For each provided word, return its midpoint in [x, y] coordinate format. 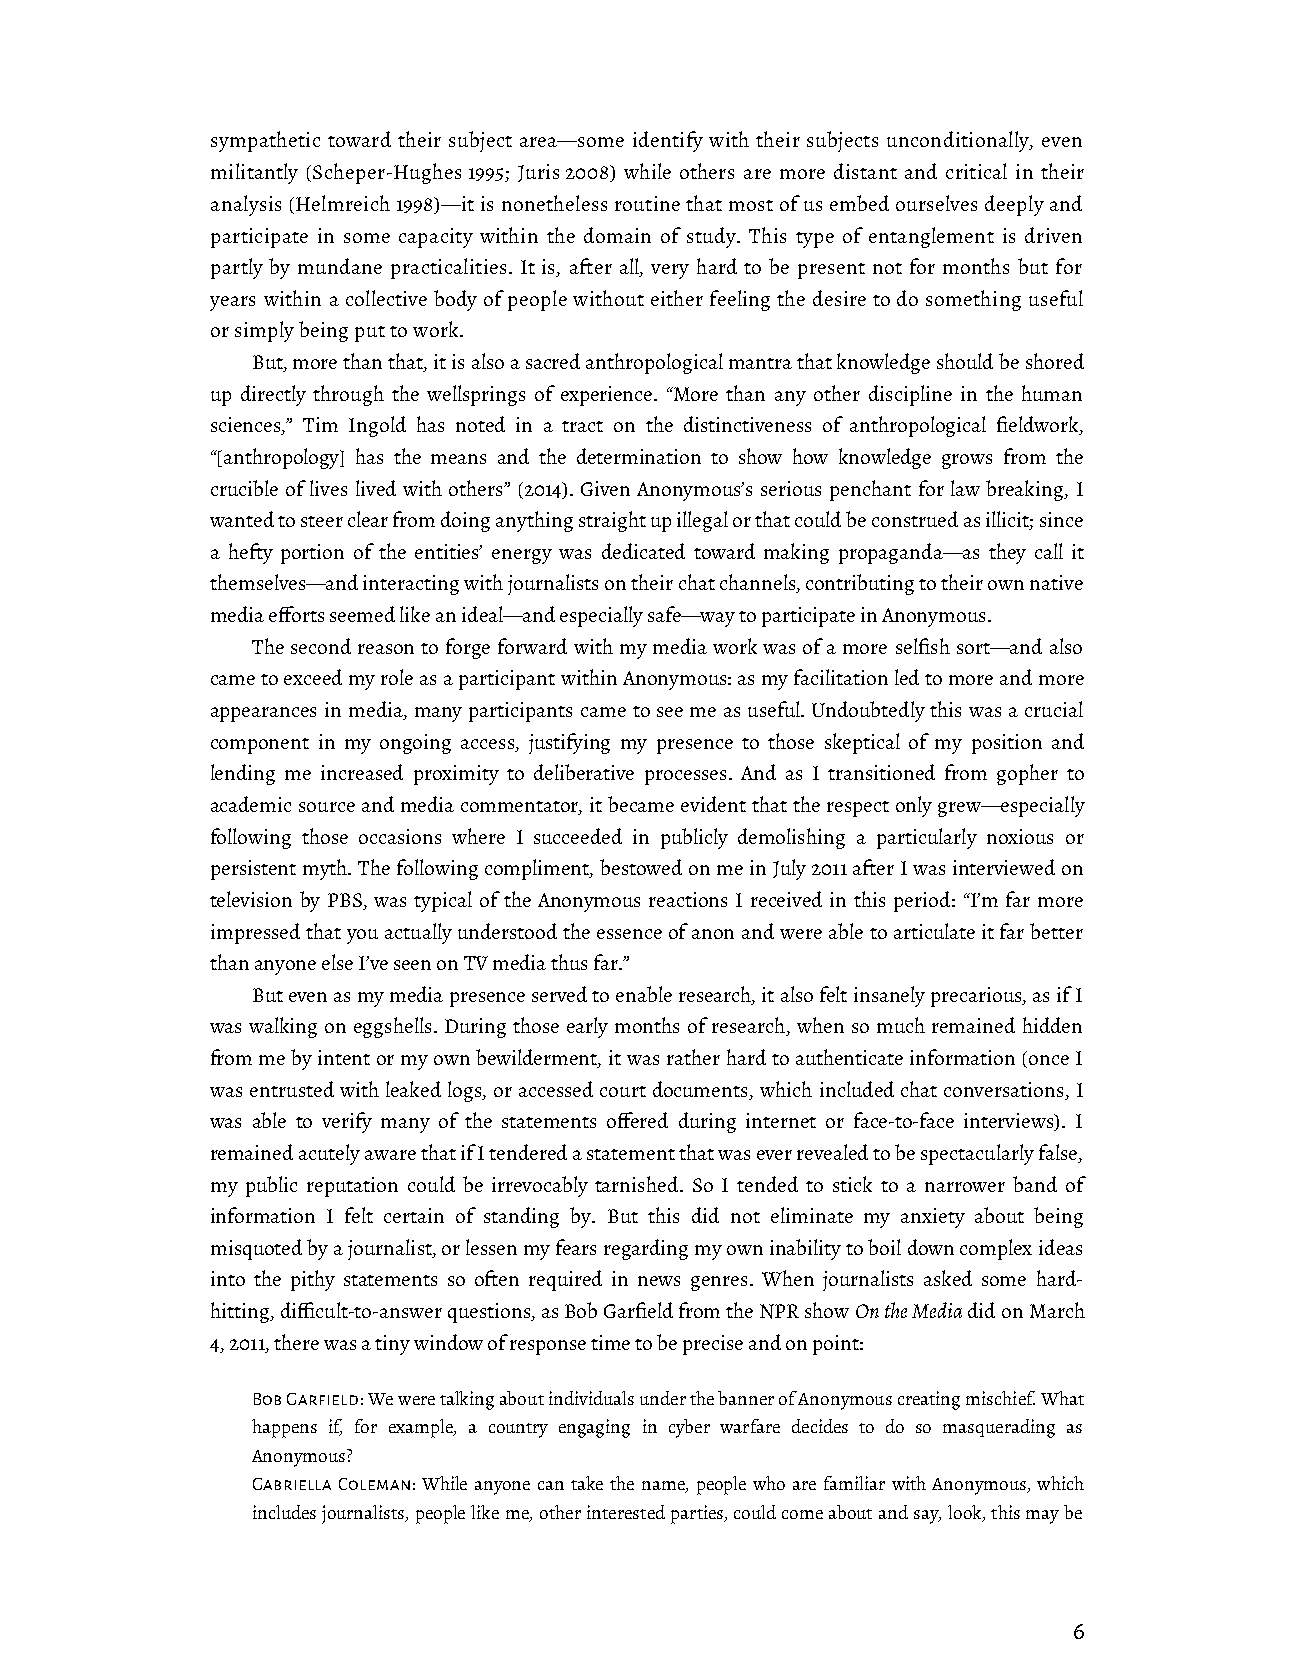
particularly [927, 838]
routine [647, 203]
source [327, 807]
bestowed [641, 867]
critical [976, 171]
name [664, 1487]
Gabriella [292, 1484]
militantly [254, 173]
